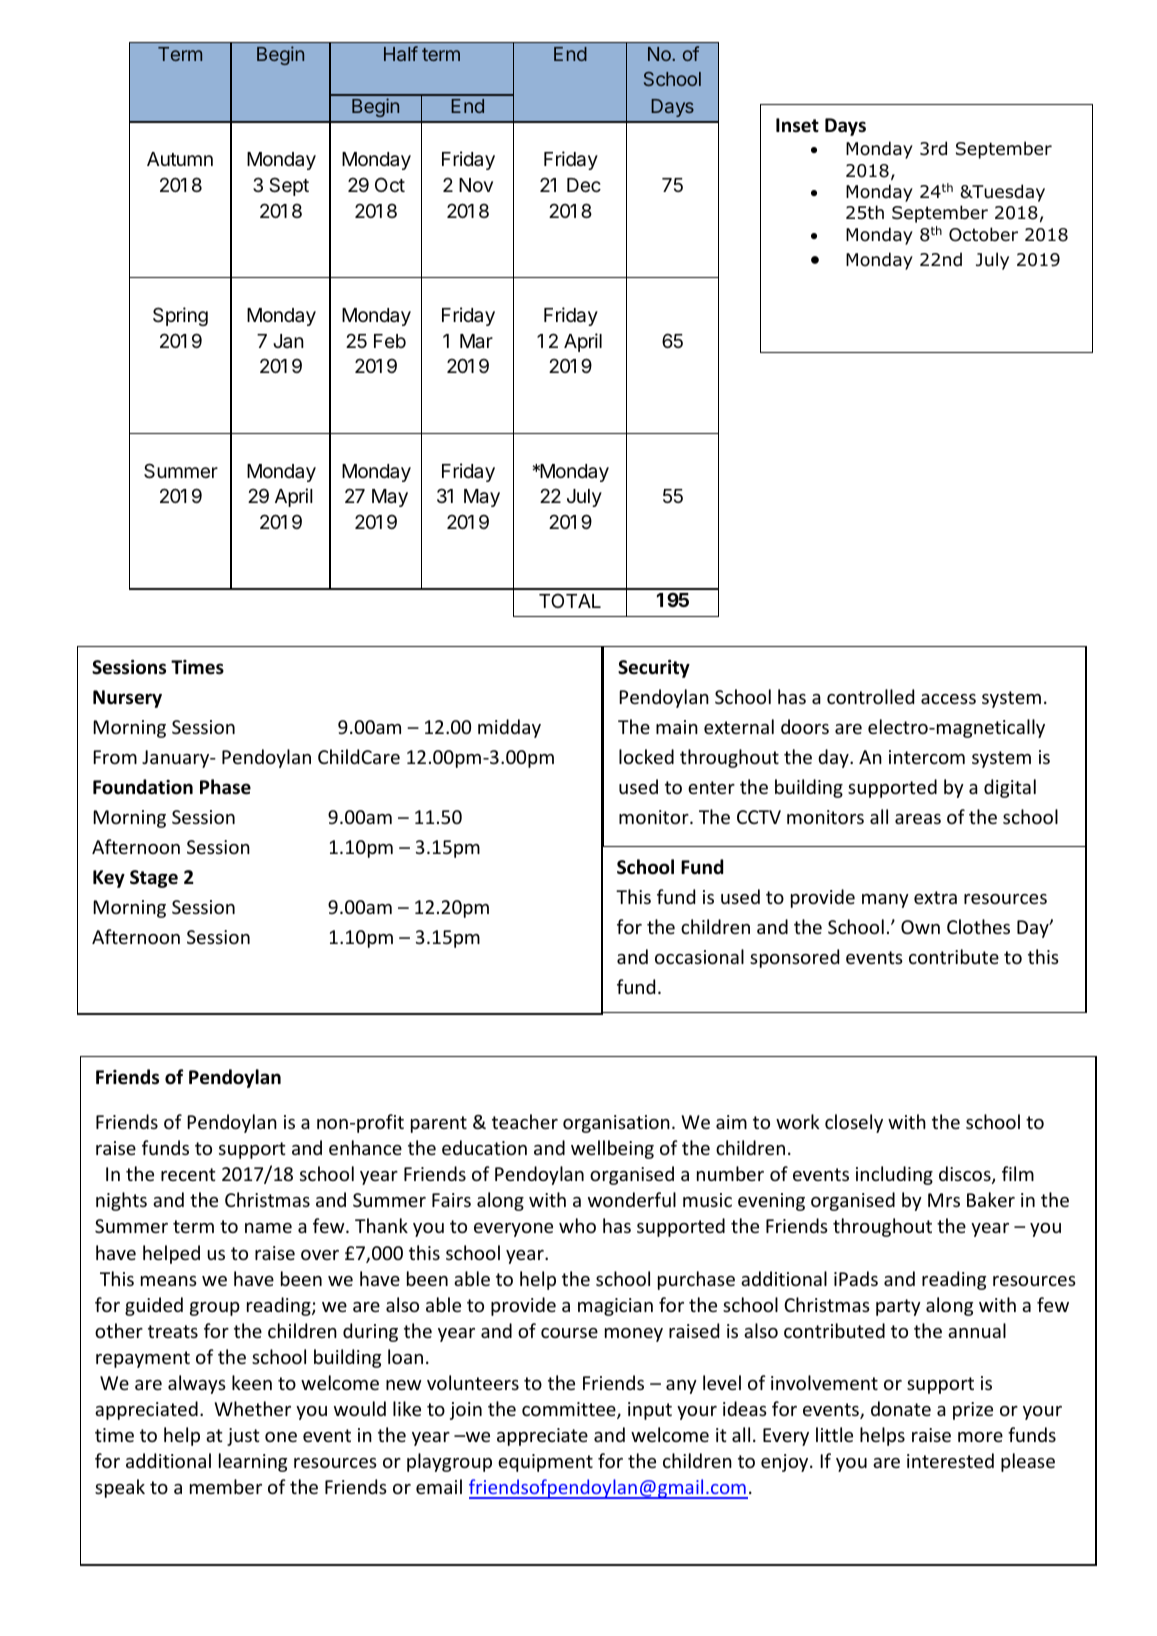 Image resolution: width=1157 pixels, height=1636 pixels. I want to click on just, so click(243, 1437).
